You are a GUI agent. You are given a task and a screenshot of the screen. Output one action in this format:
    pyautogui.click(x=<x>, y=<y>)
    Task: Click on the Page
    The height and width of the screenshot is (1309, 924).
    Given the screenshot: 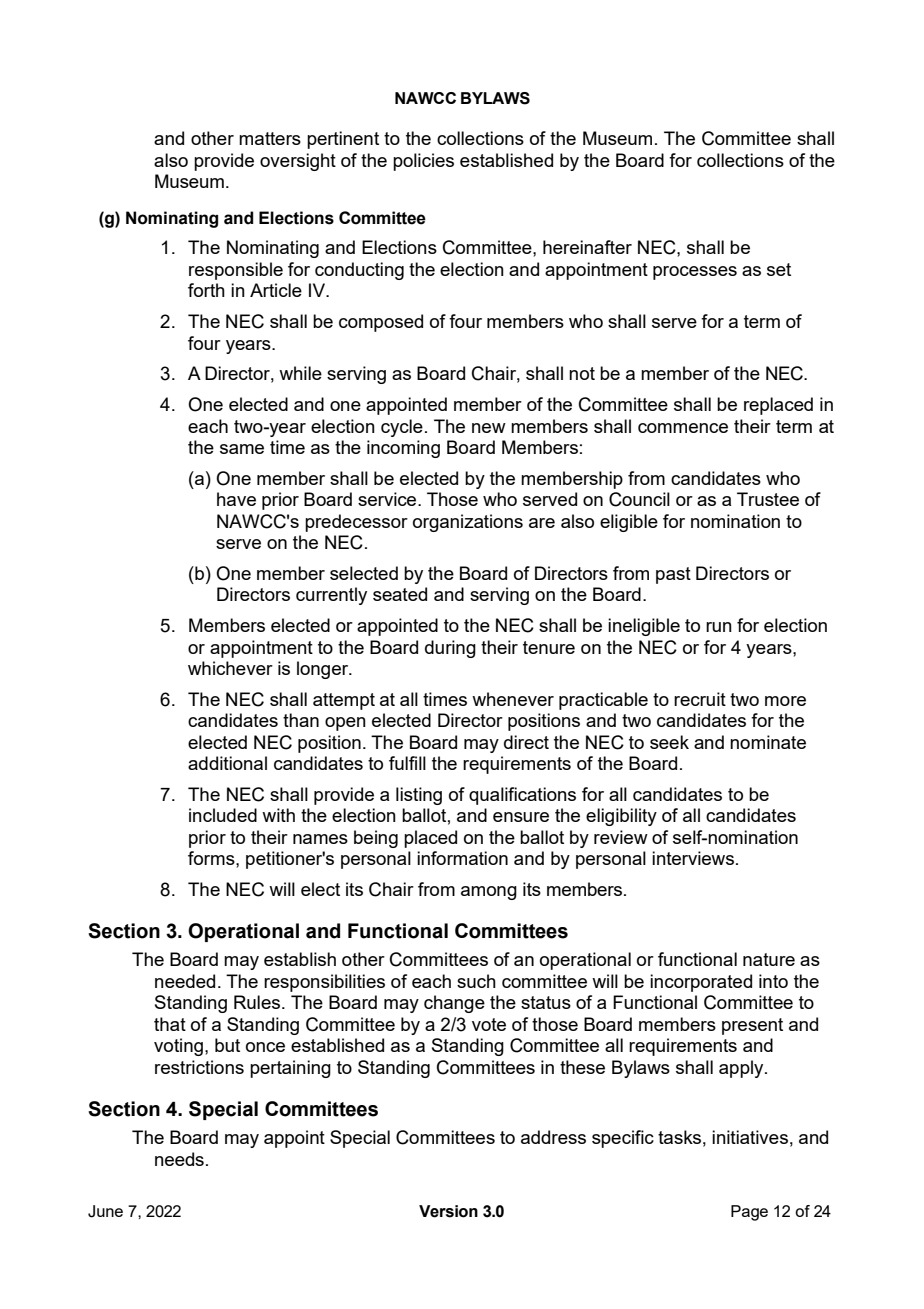 What is the action you would take?
    pyautogui.click(x=749, y=1213)
